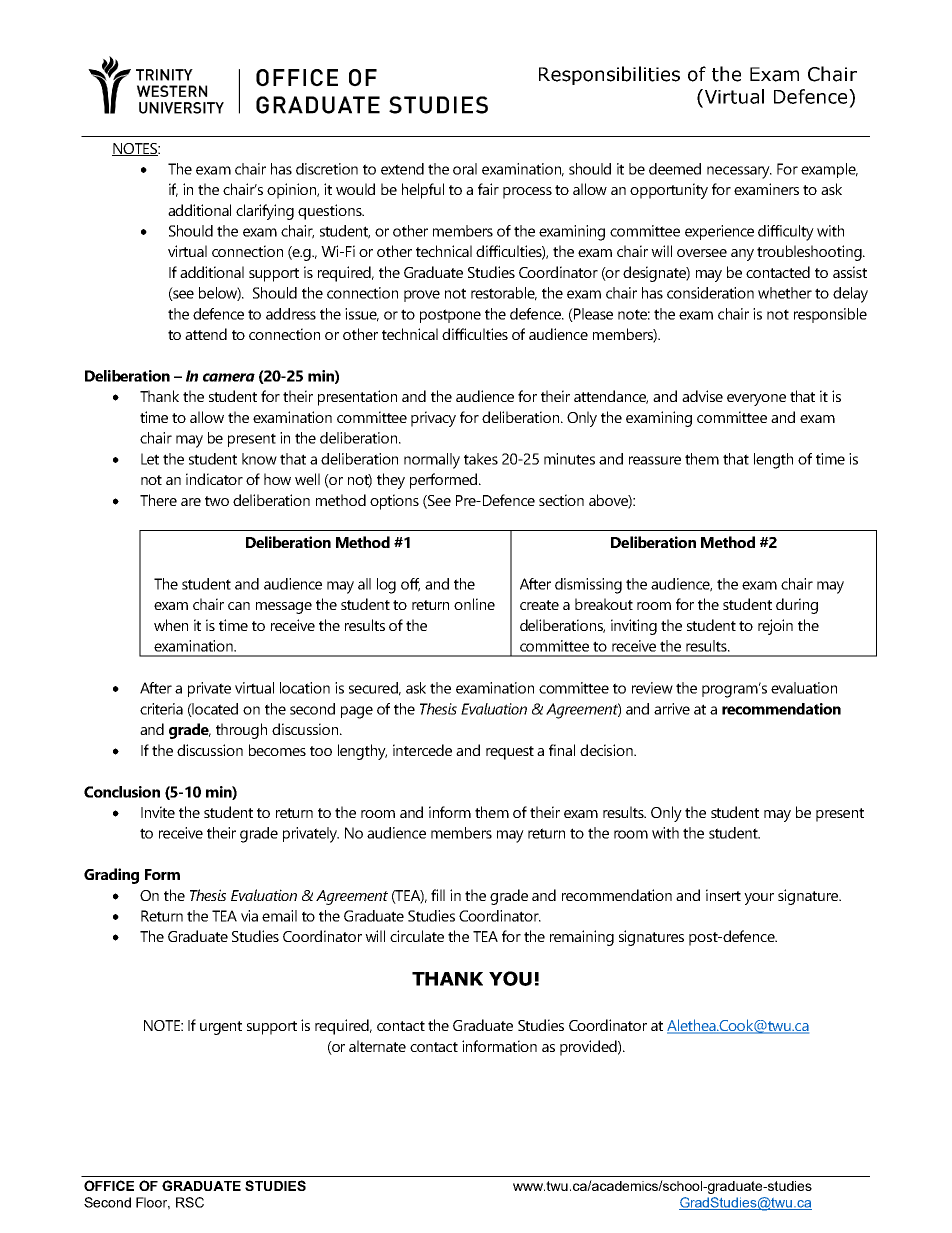 This screenshot has width=952, height=1233. I want to click on clarifying, so click(265, 212).
